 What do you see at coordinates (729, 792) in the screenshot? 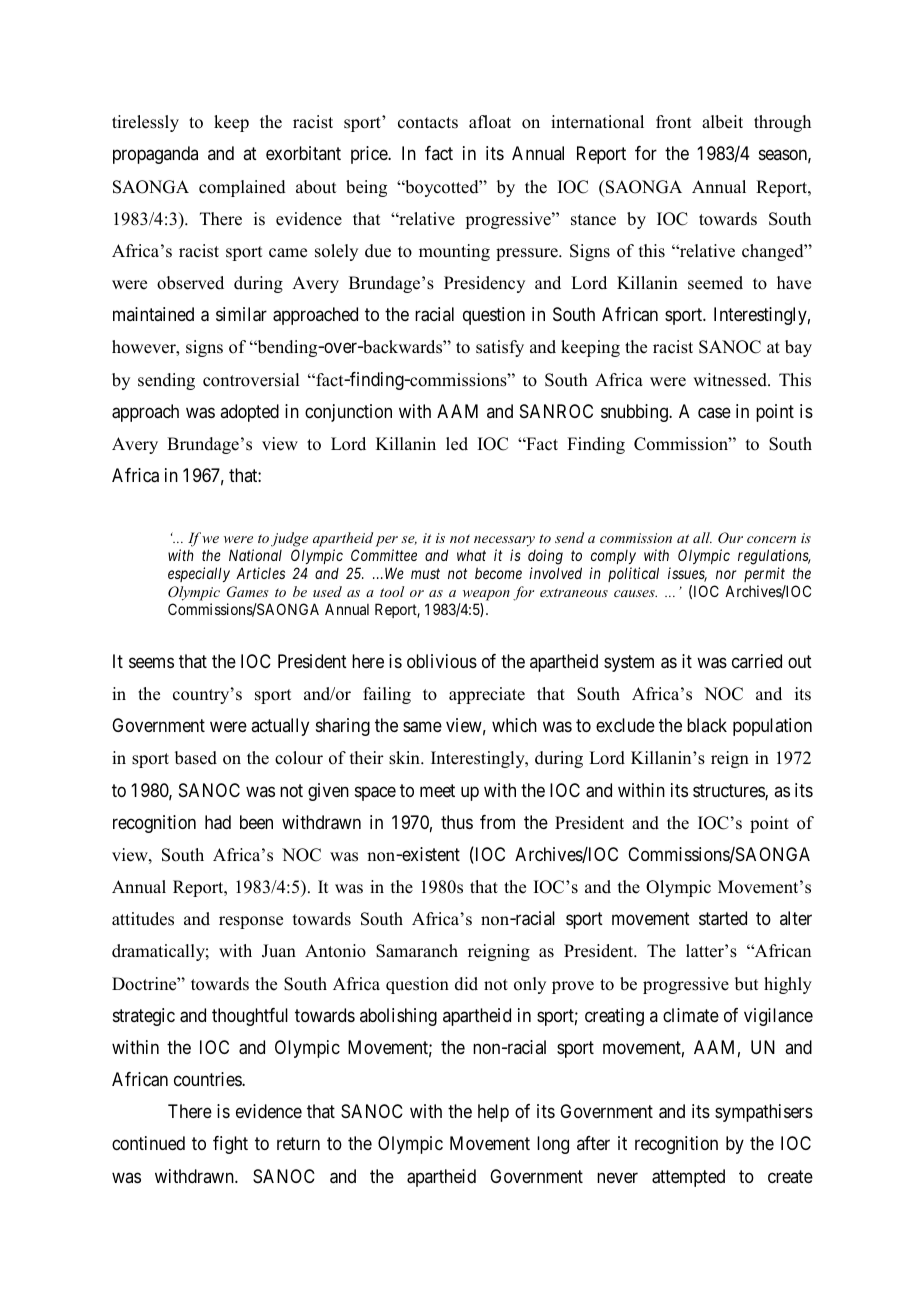
I see `structures` at bounding box center [729, 792].
